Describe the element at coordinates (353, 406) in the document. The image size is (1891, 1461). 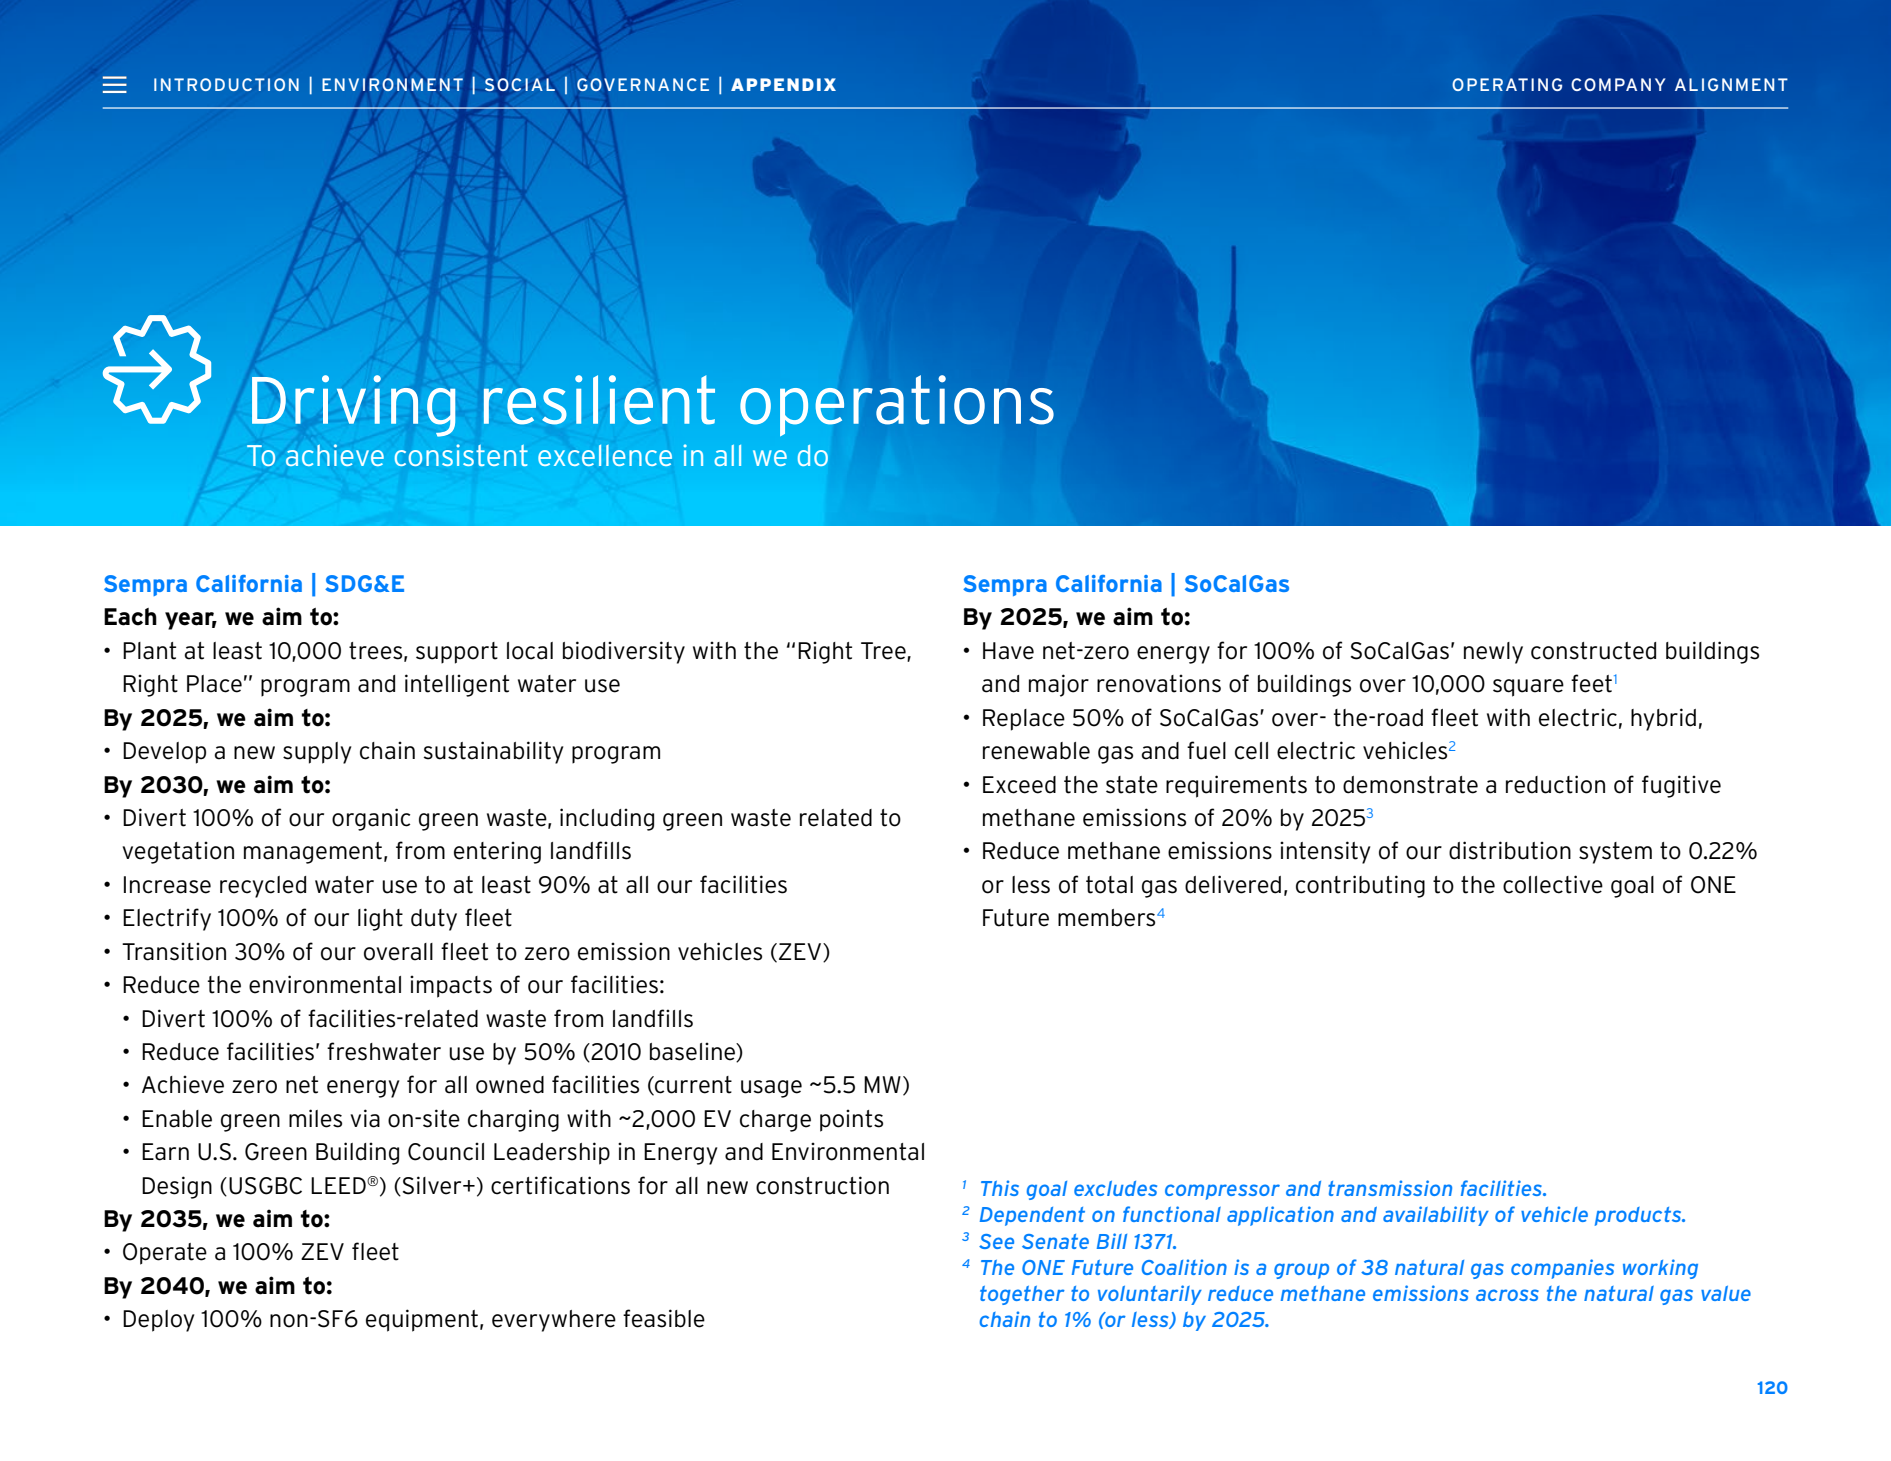
I see `Driving` at that location.
